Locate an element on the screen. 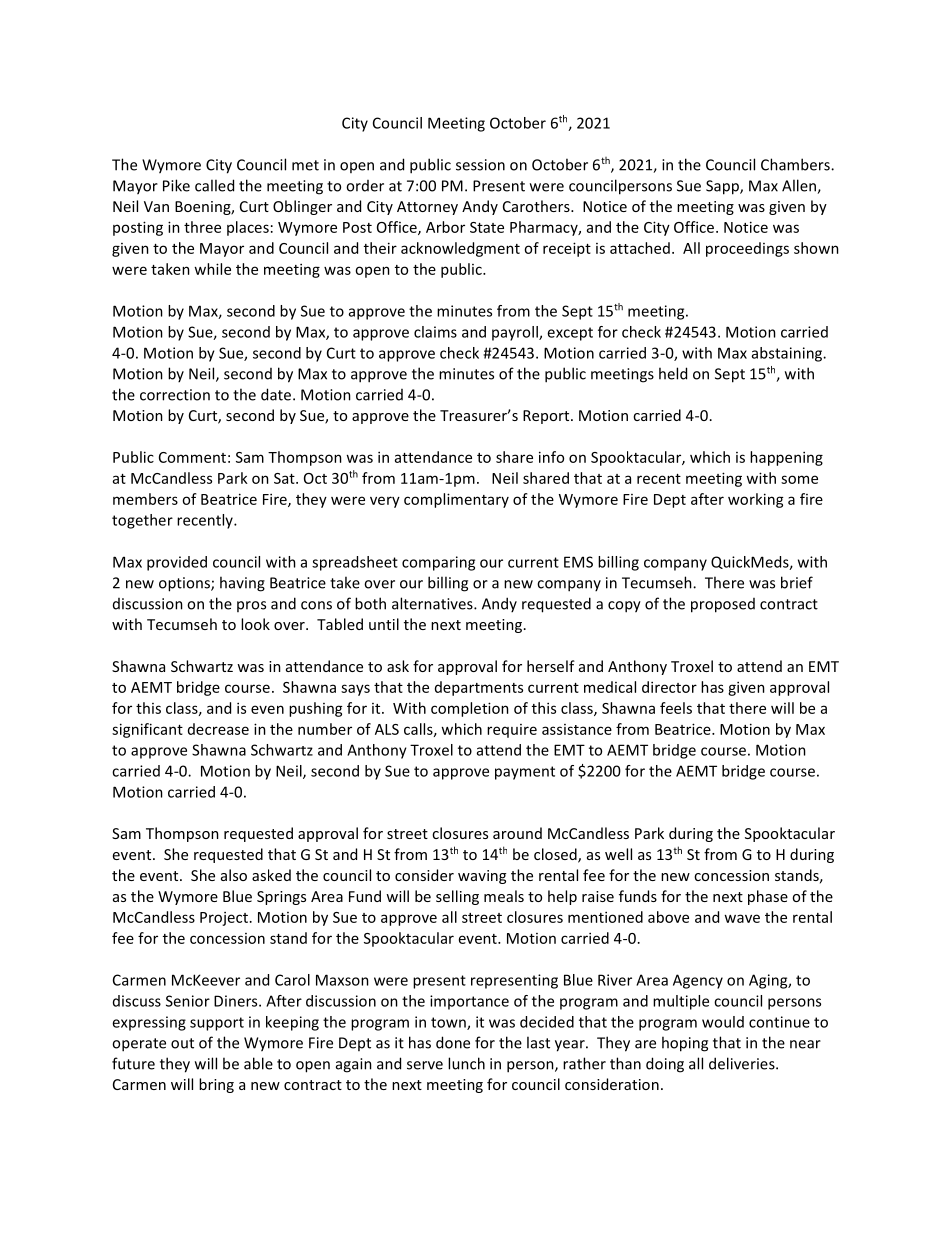 The height and width of the screenshot is (1233, 952). Sapp is located at coordinates (723, 187).
